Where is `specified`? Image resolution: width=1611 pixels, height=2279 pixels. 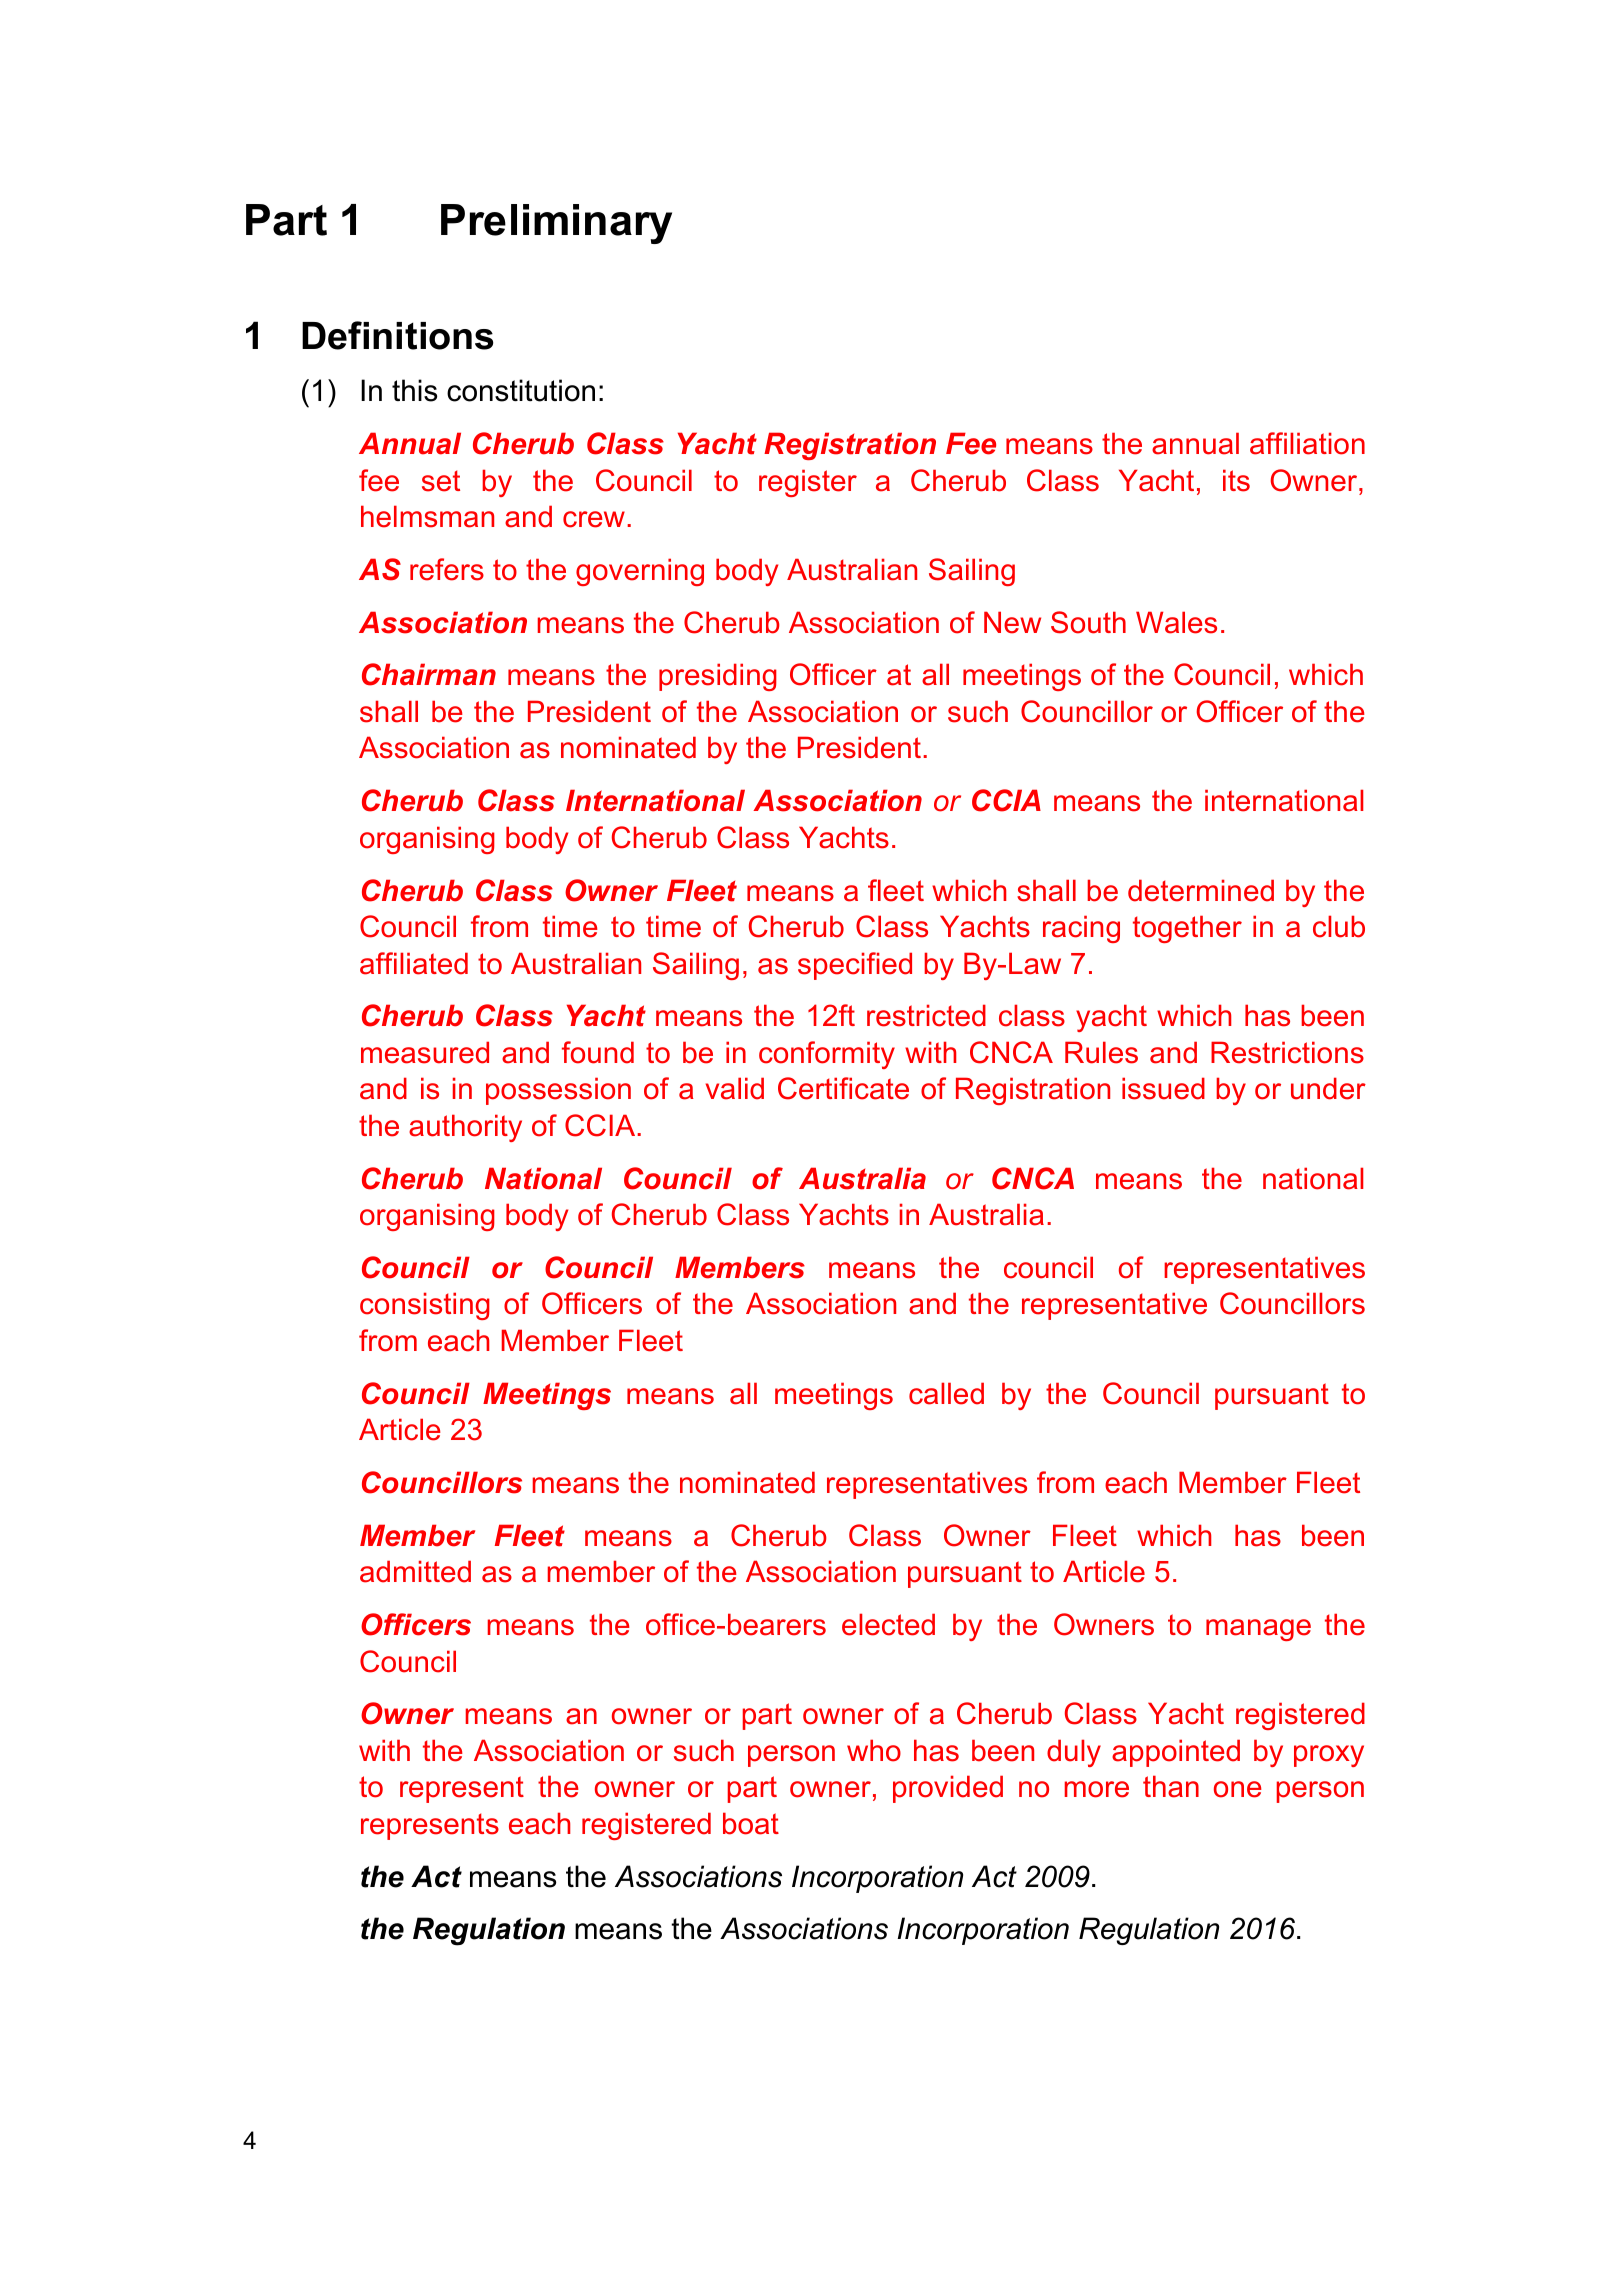
specified is located at coordinates (855, 966).
